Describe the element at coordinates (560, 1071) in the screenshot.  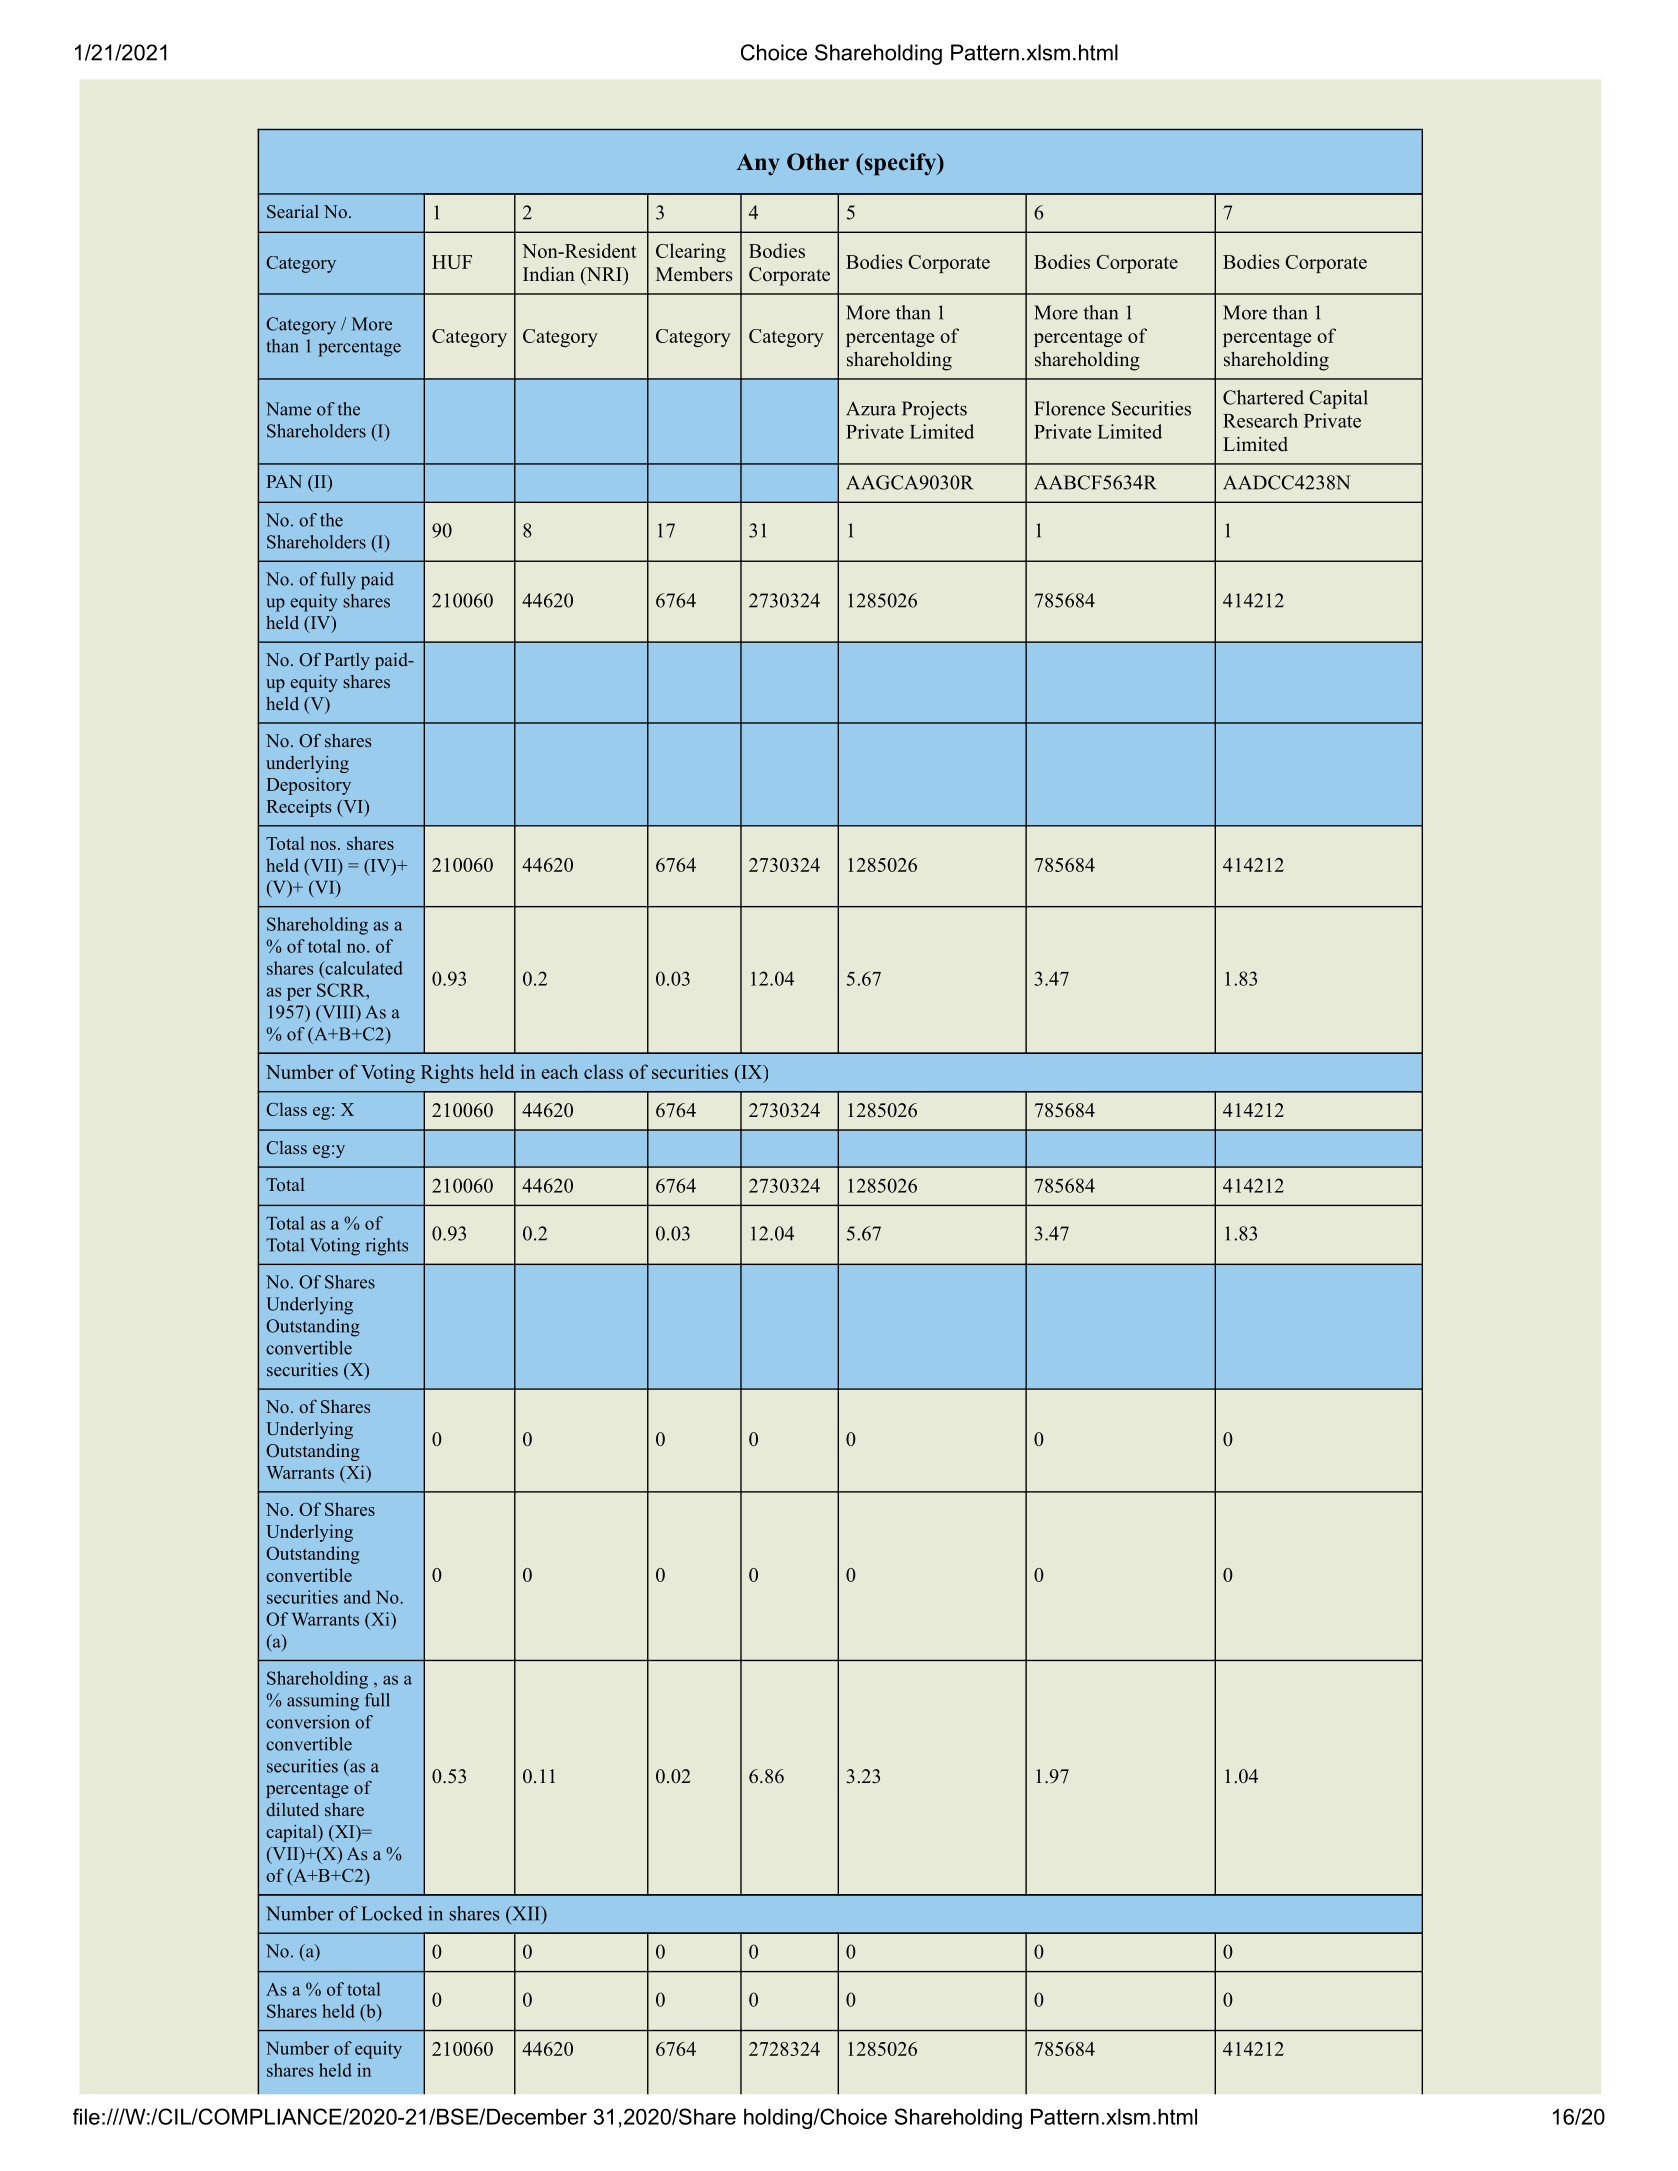
I see `each` at that location.
